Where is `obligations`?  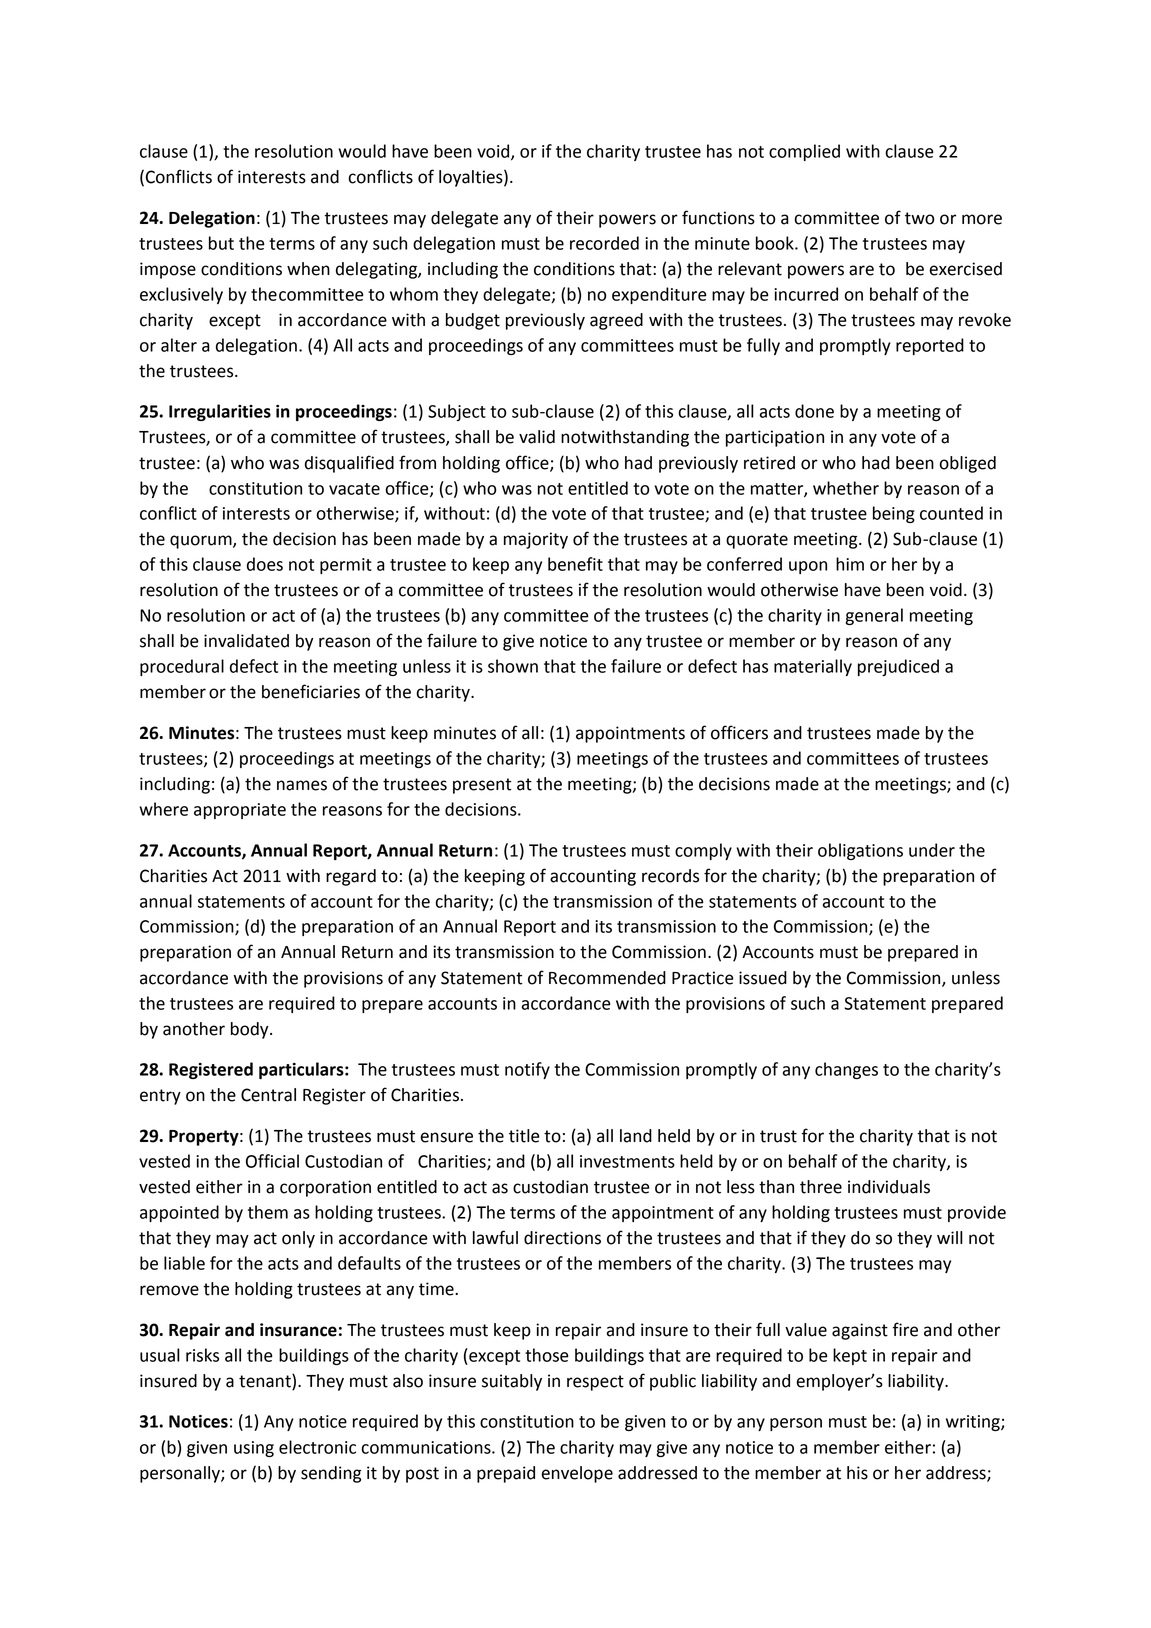 obligations is located at coordinates (860, 851).
